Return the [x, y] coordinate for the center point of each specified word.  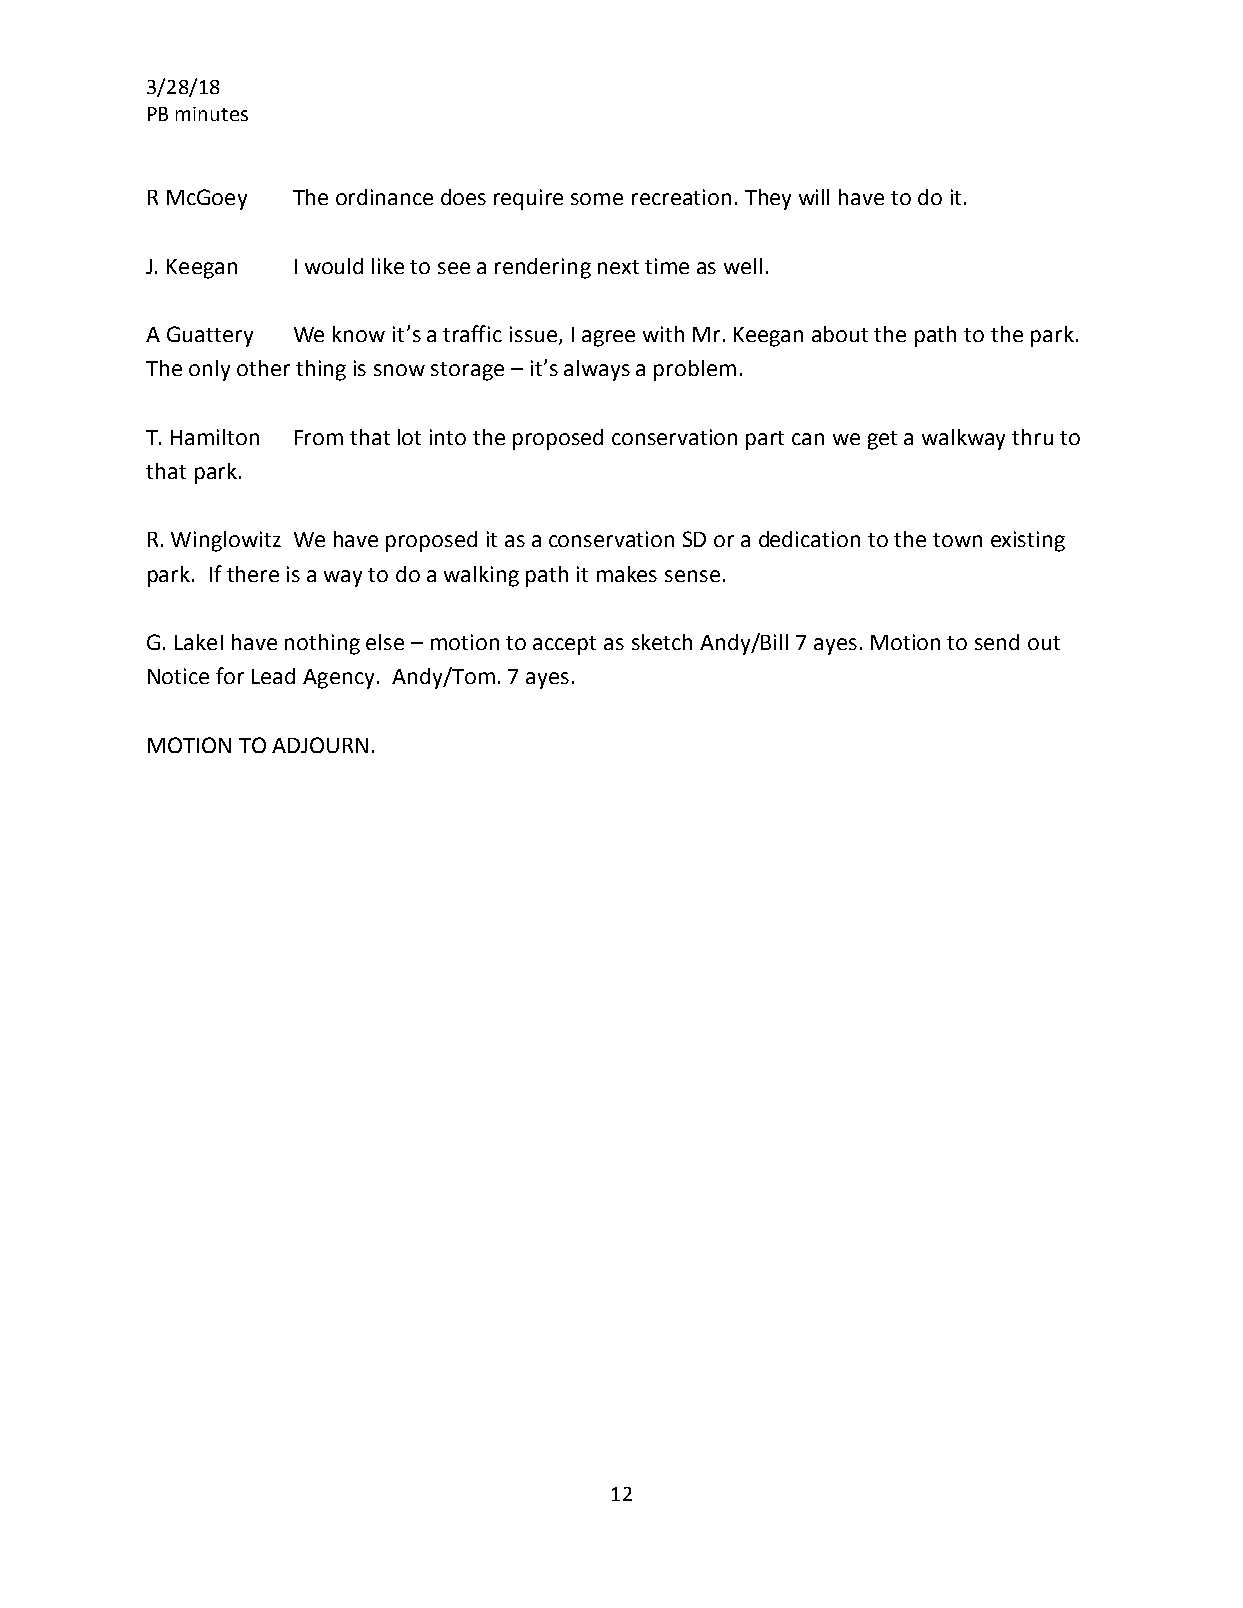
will [814, 197]
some [597, 199]
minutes [212, 114]
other [263, 368]
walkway [963, 439]
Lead [273, 676]
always [597, 370]
